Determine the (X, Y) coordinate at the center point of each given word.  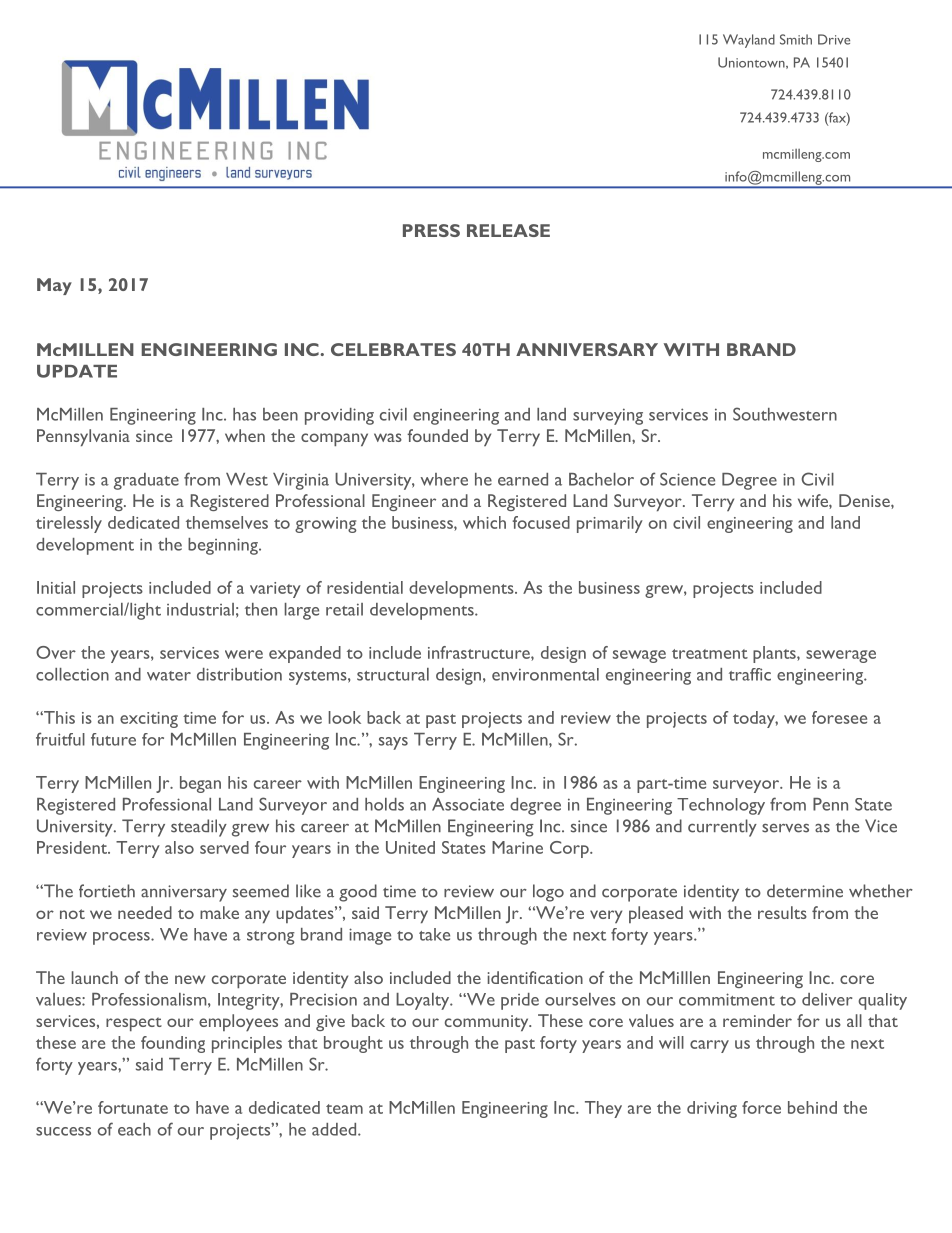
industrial (200, 609)
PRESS (431, 230)
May (54, 286)
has (244, 414)
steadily (199, 828)
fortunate (133, 1107)
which (484, 522)
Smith (796, 39)
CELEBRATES (393, 349)
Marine (517, 847)
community (488, 1023)
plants (775, 654)
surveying (608, 416)
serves (785, 828)
